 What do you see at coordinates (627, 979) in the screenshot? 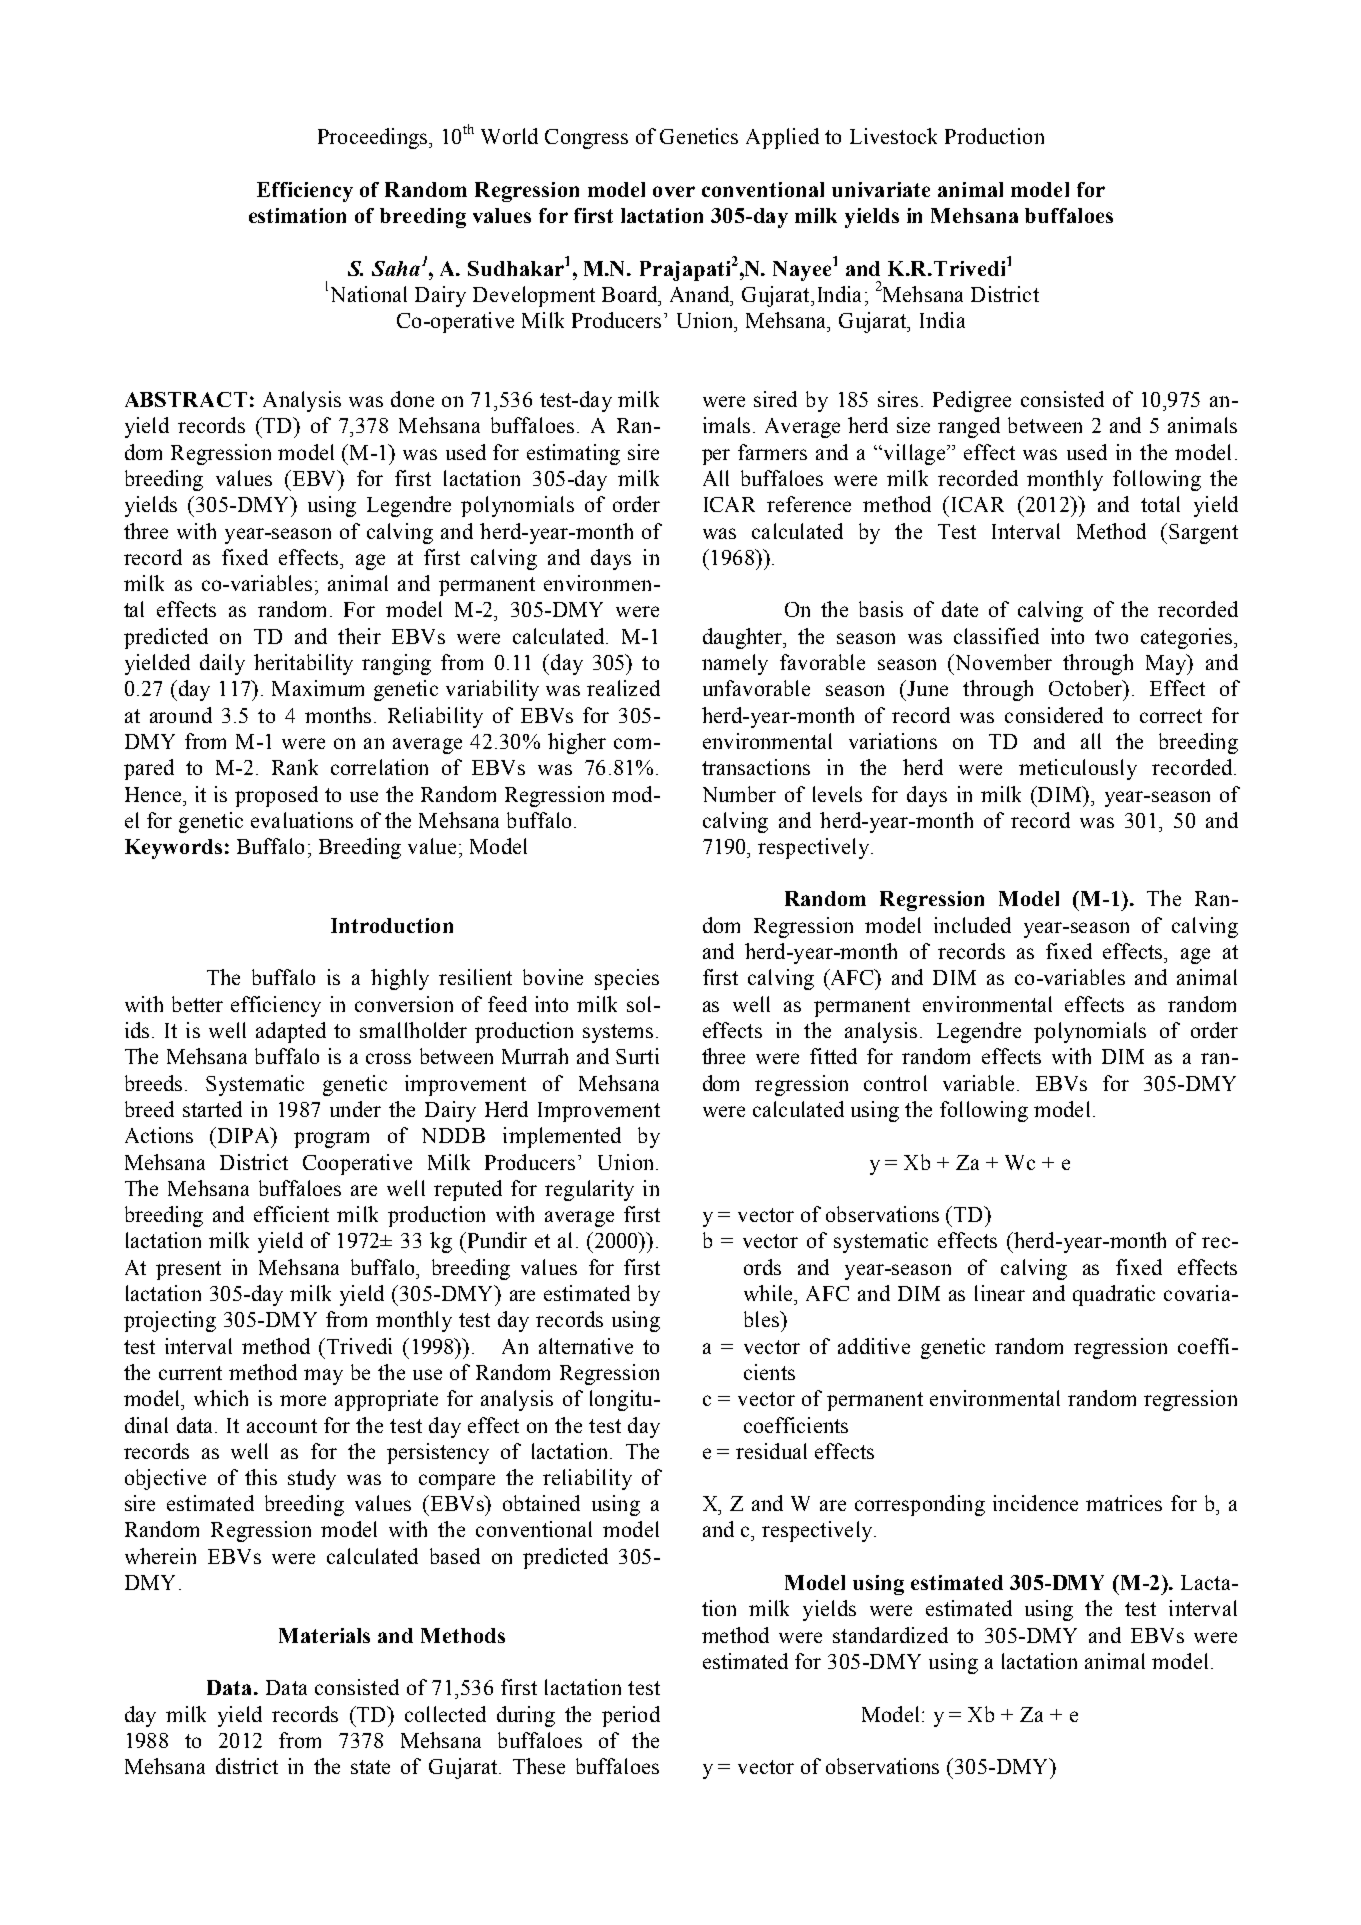
I see `species` at bounding box center [627, 979].
